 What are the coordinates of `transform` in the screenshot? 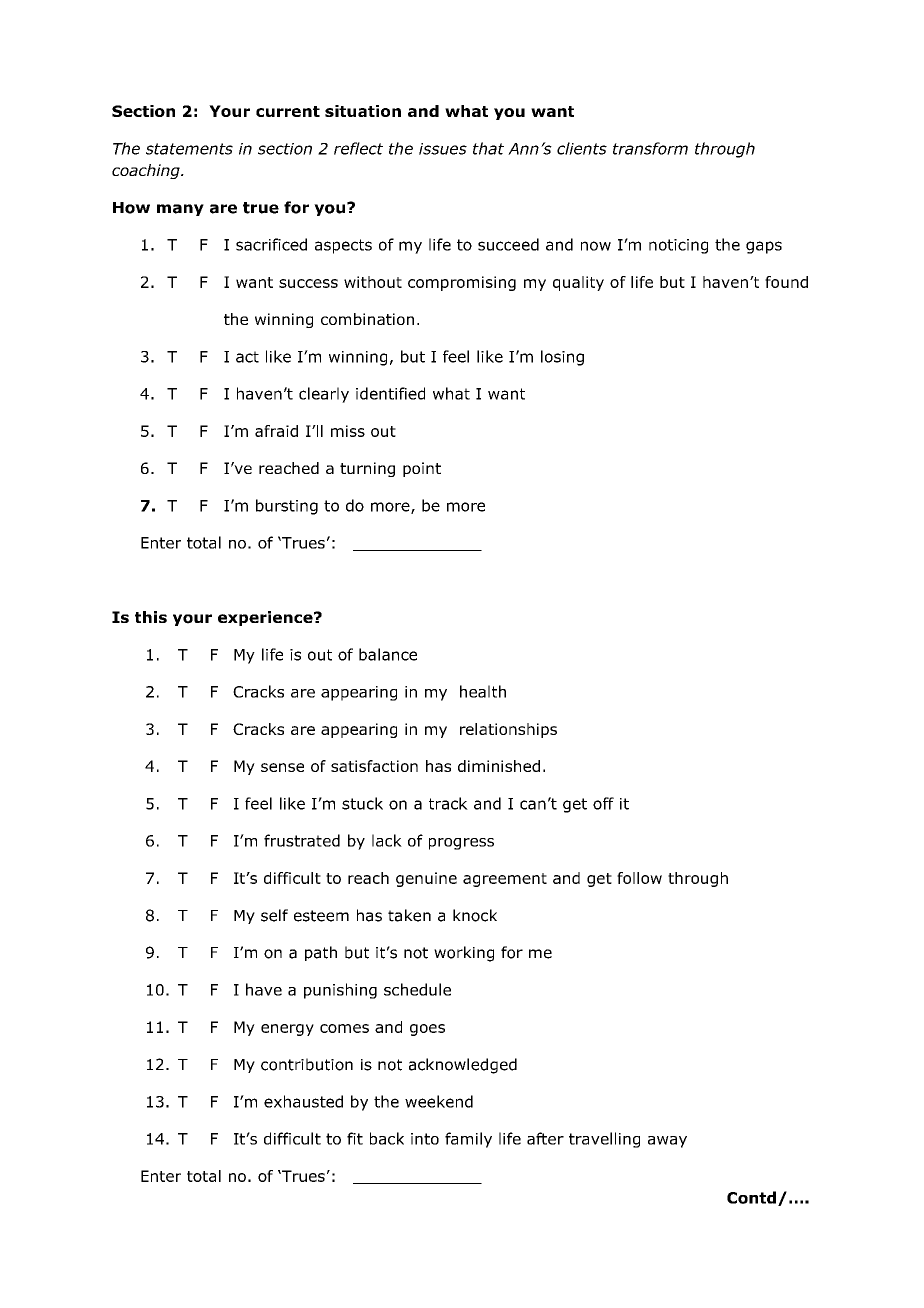 It's located at (650, 148).
